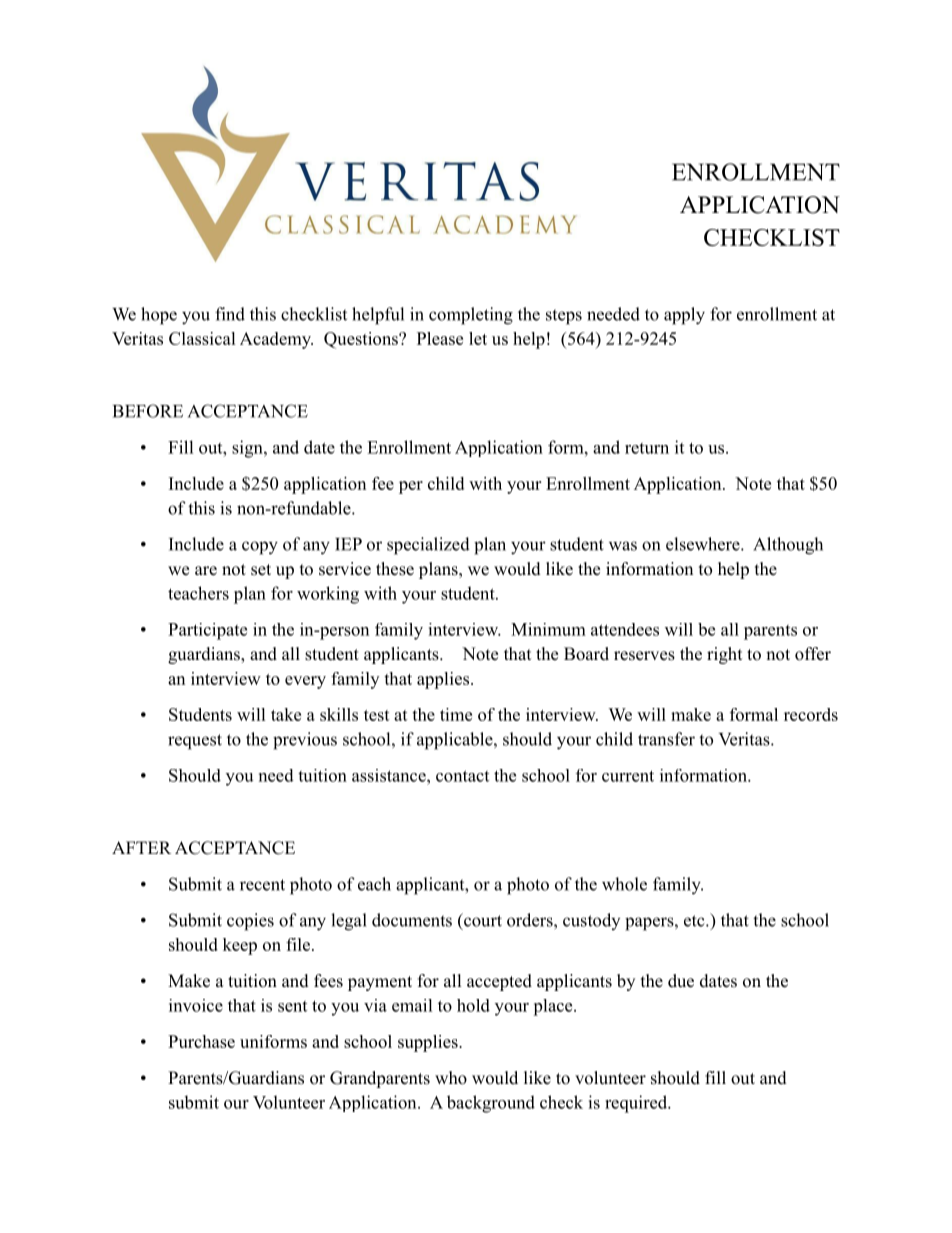 This screenshot has width=952, height=1233. I want to click on Classical, so click(202, 338).
